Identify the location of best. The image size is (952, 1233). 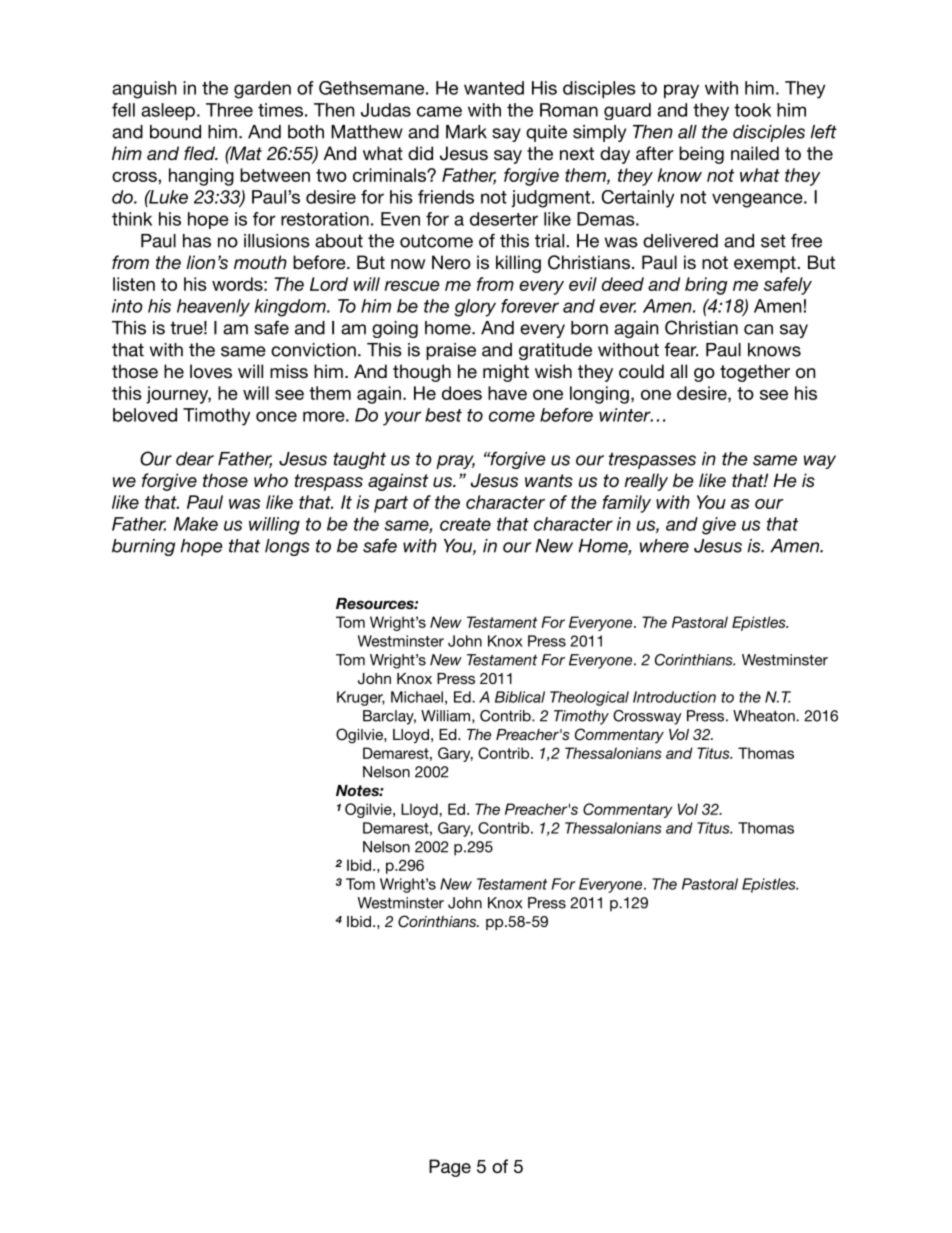
(443, 415).
